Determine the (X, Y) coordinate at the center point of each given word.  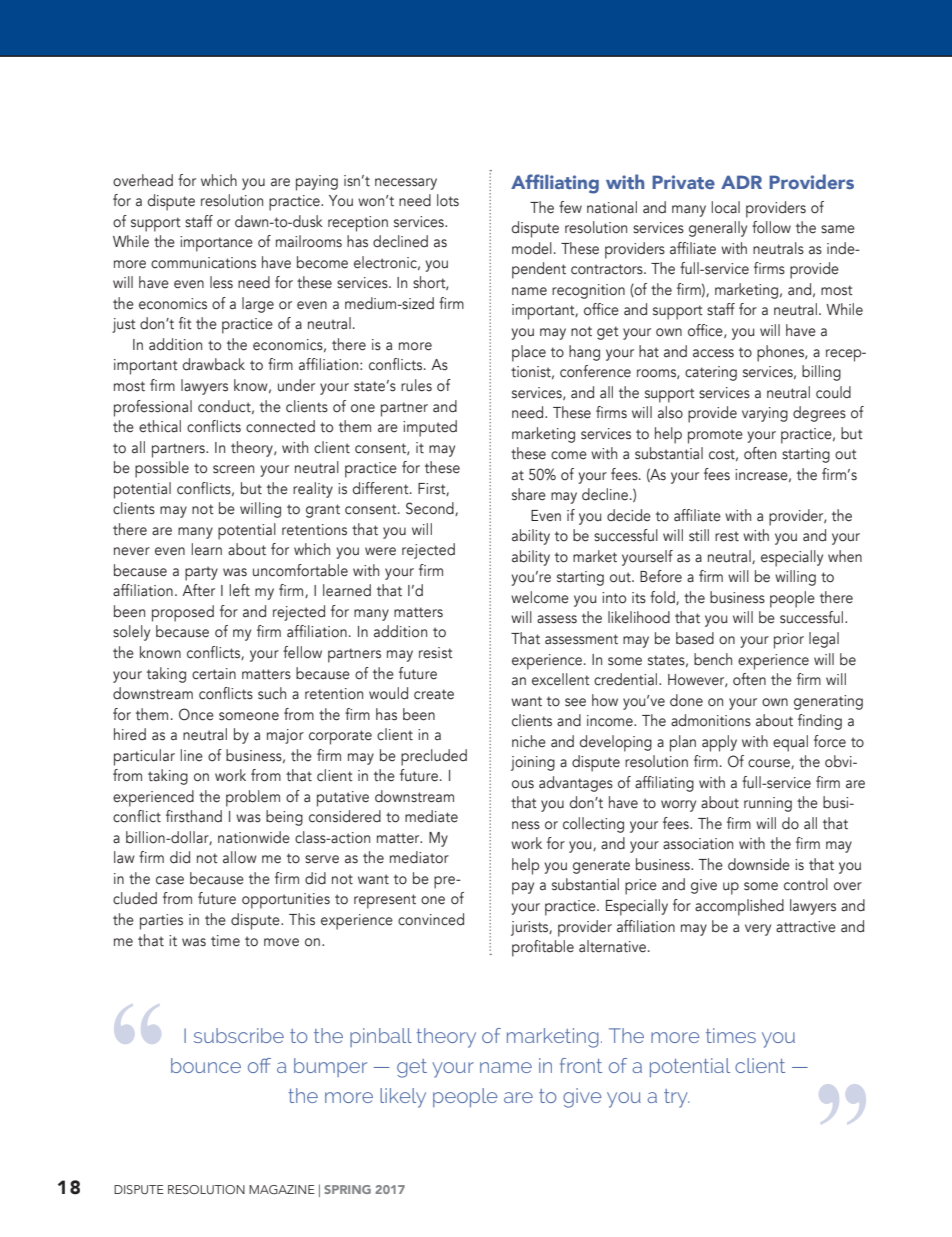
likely (403, 1098)
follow (771, 227)
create (434, 694)
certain (214, 674)
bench (713, 659)
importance (216, 244)
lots (448, 200)
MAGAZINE (282, 1189)
